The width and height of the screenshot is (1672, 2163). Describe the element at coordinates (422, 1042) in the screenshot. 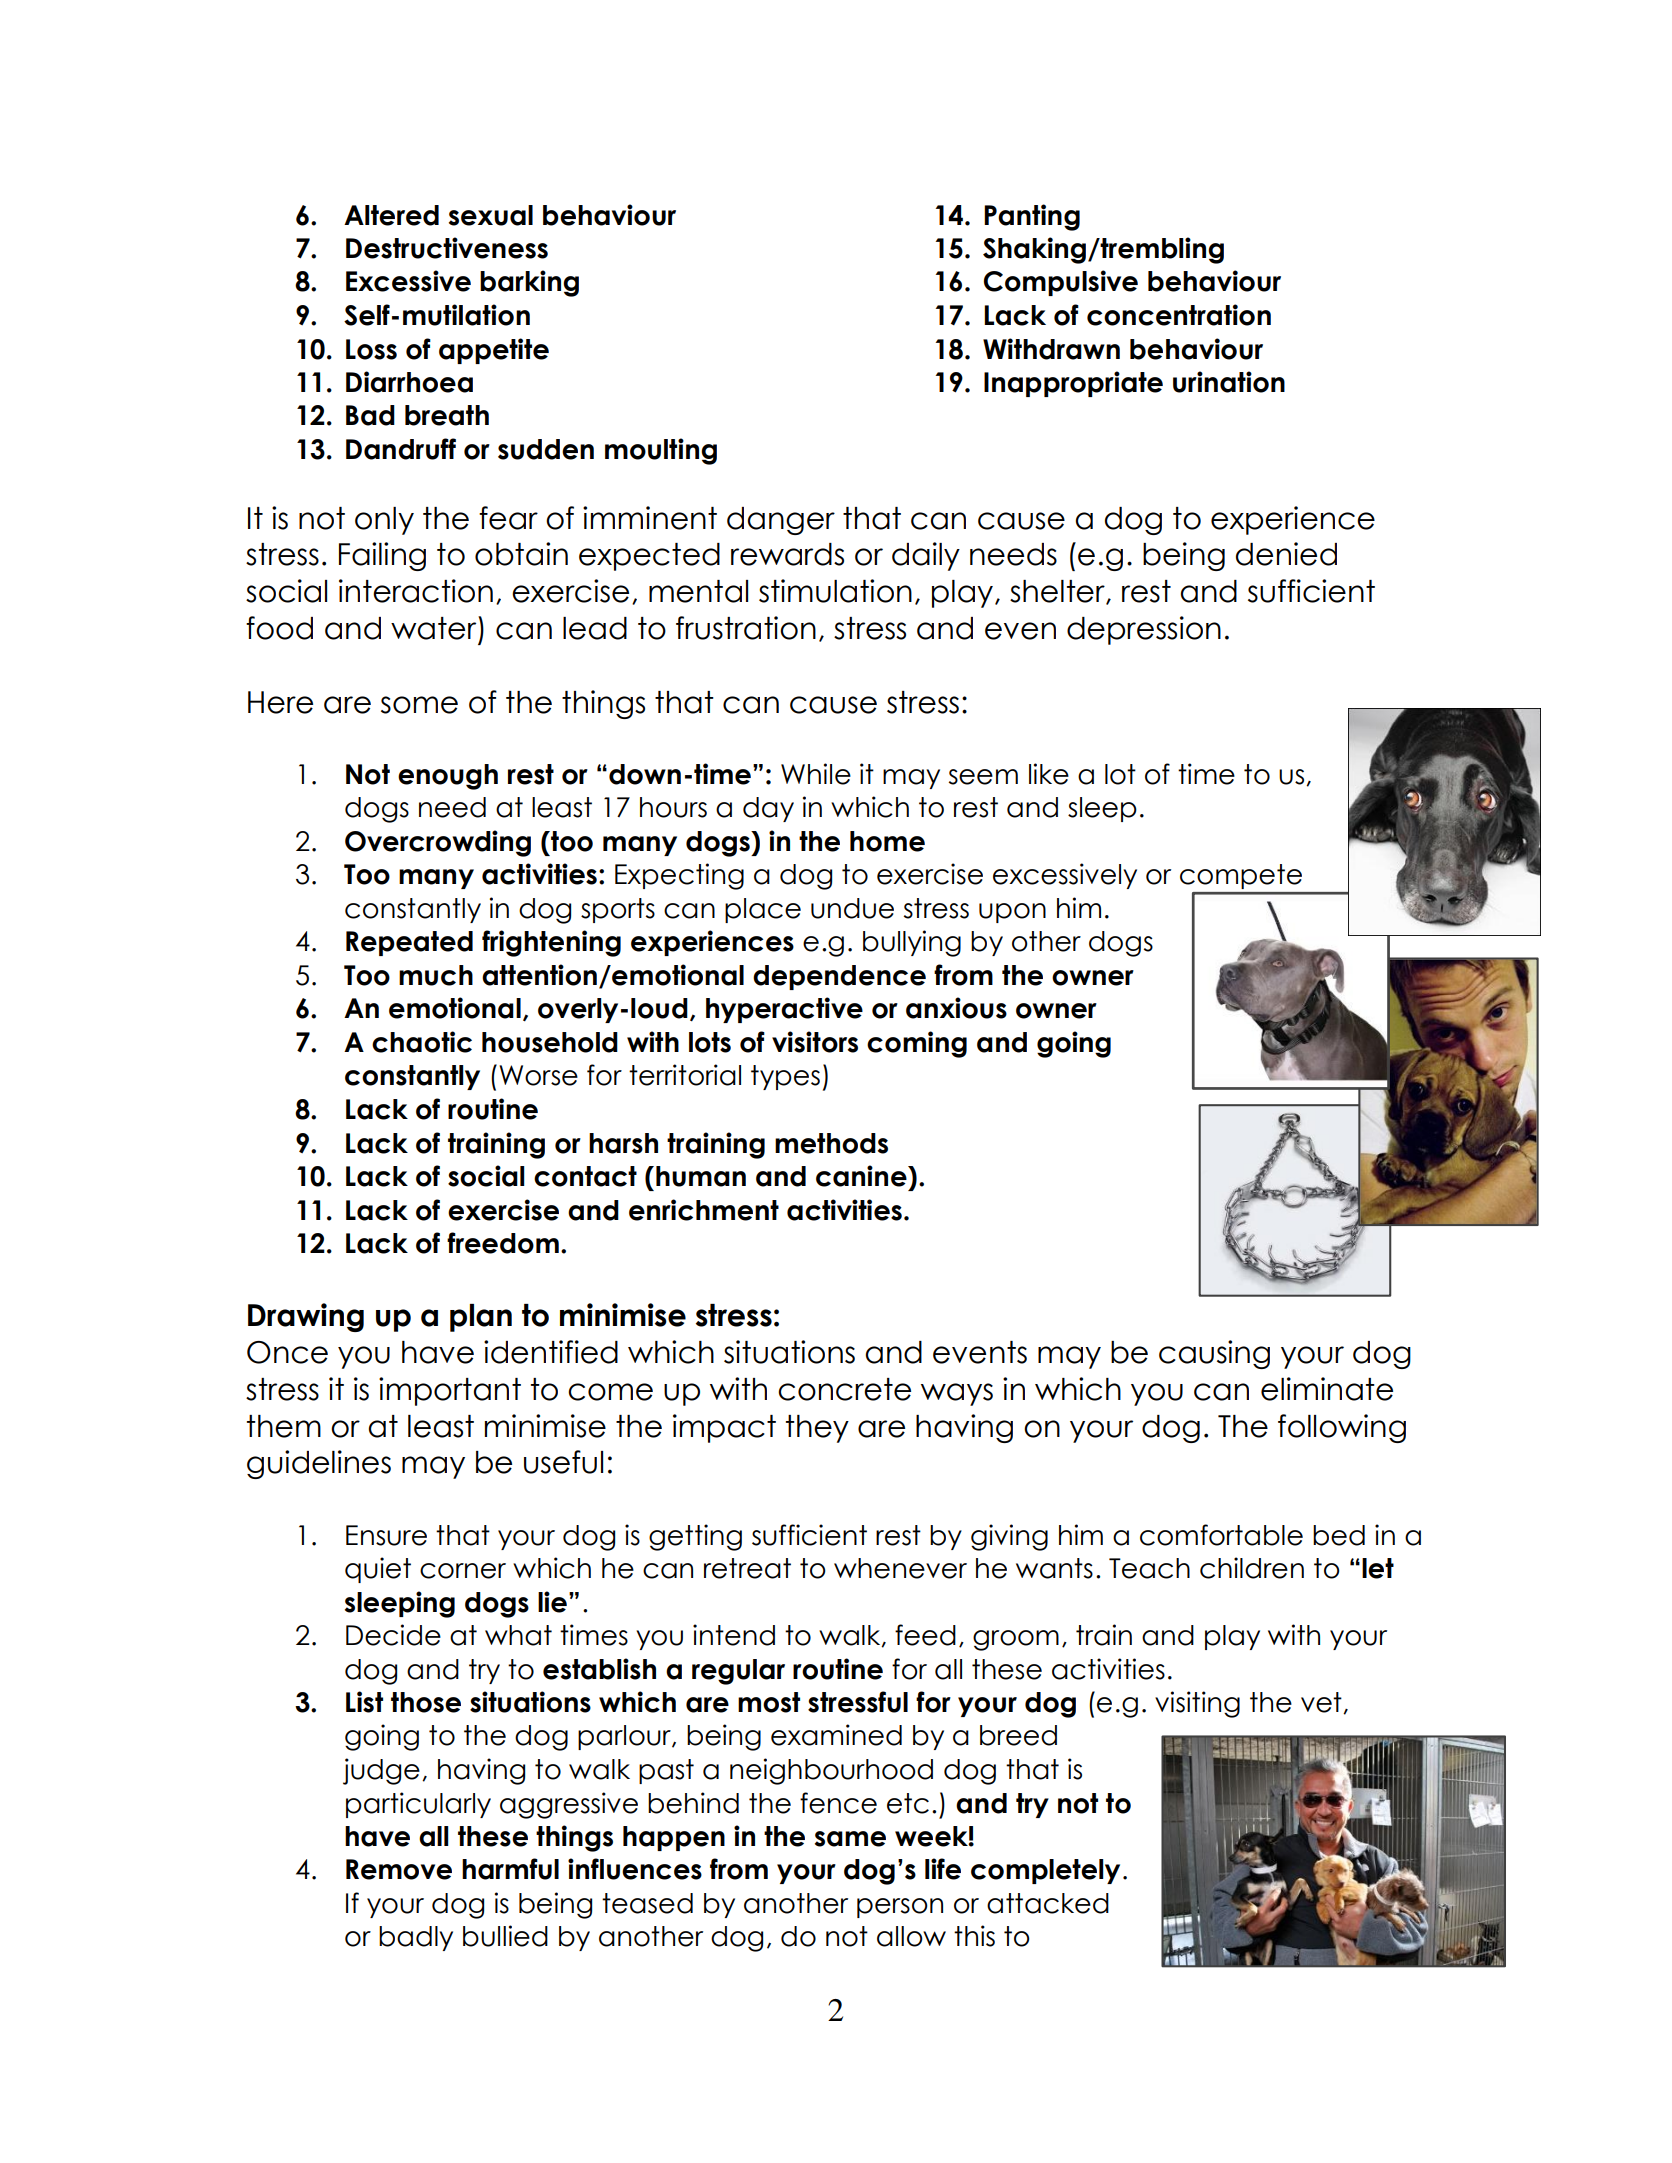

I see `chaotic` at that location.
